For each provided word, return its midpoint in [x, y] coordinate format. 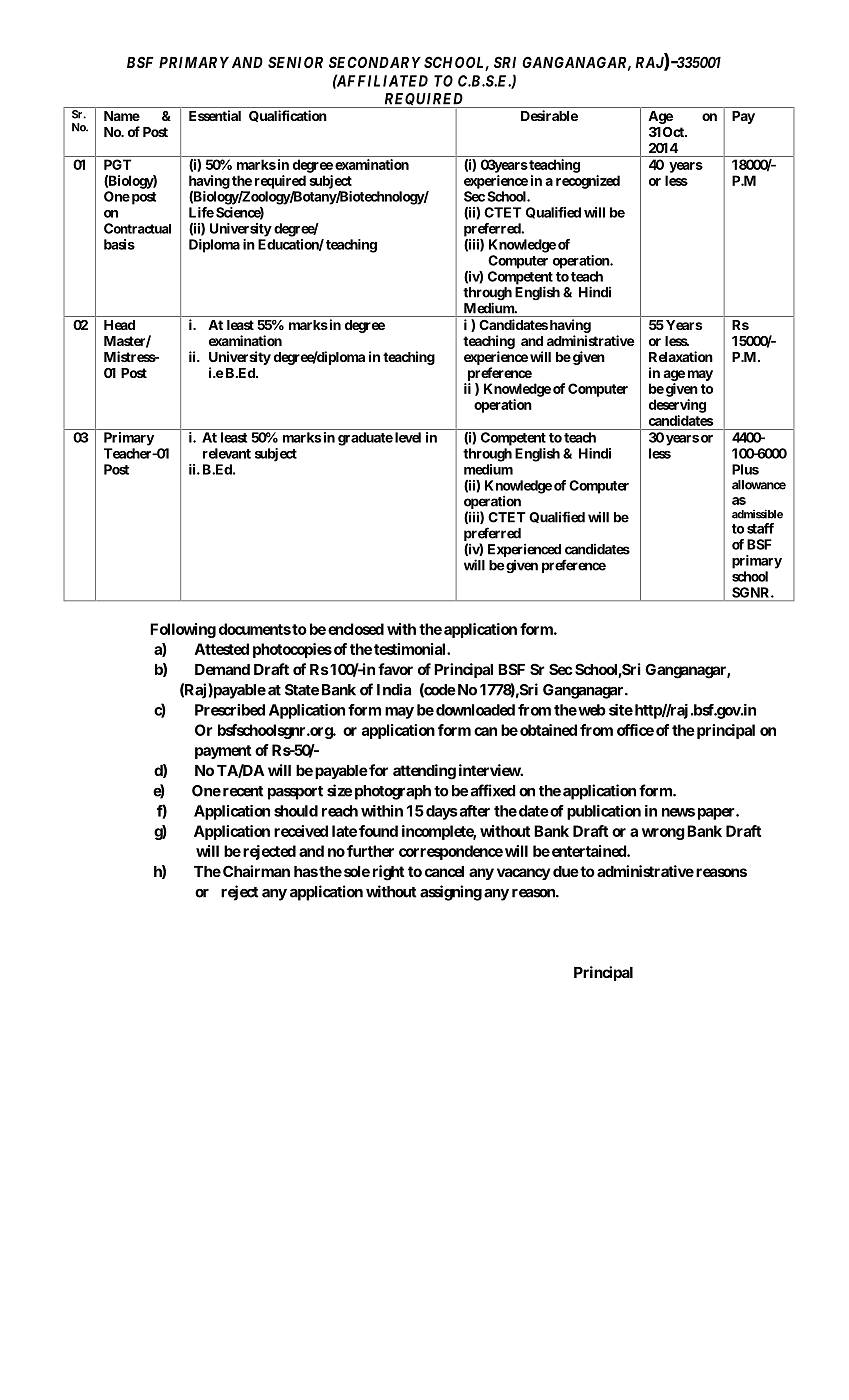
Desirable [549, 115]
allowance [759, 485]
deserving [677, 406]
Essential [215, 115]
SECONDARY [375, 62]
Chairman [256, 871]
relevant [227, 453]
